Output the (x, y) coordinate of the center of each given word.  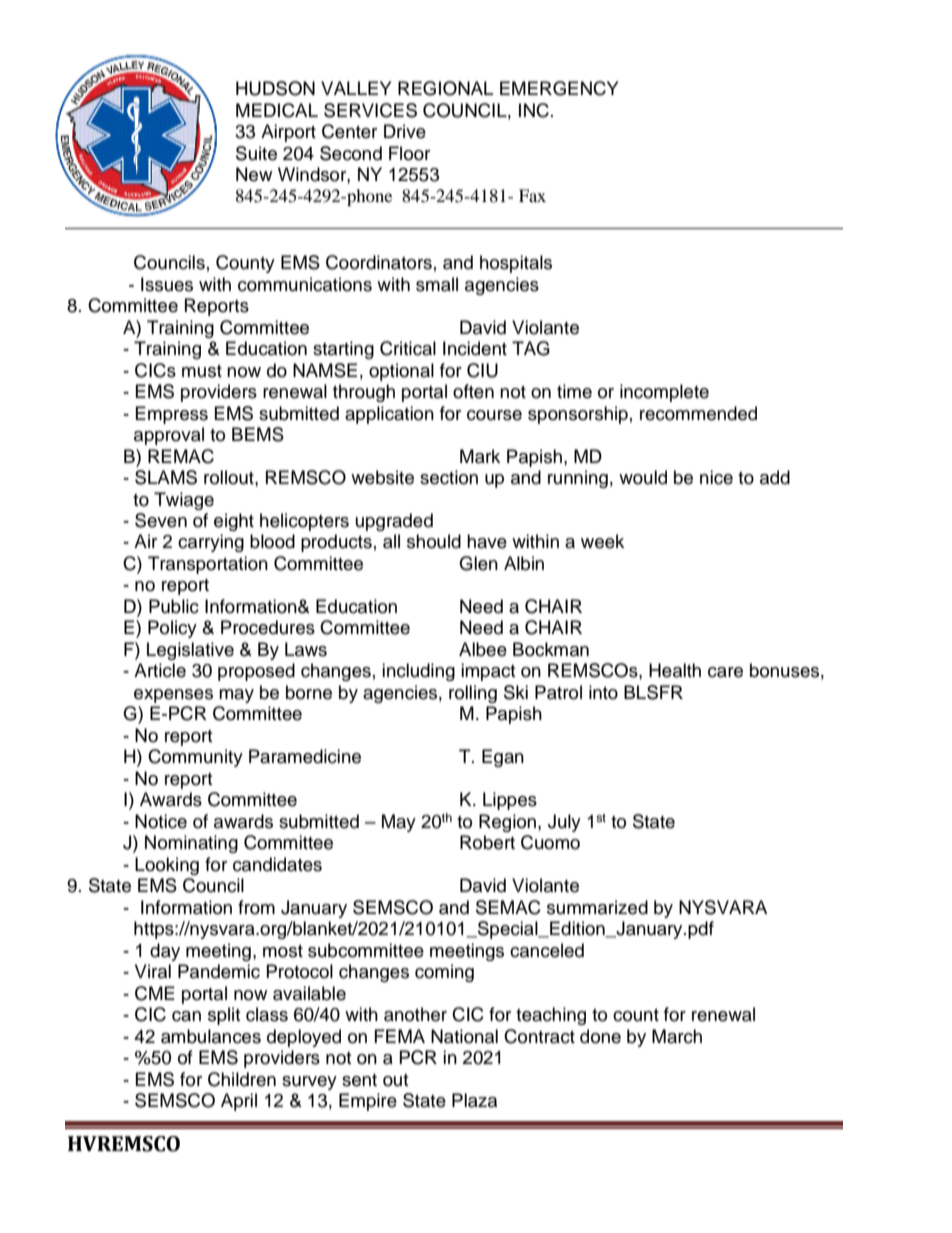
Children (242, 1079)
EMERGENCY (559, 88)
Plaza (474, 1100)
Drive (405, 131)
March (677, 1036)
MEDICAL (277, 110)
